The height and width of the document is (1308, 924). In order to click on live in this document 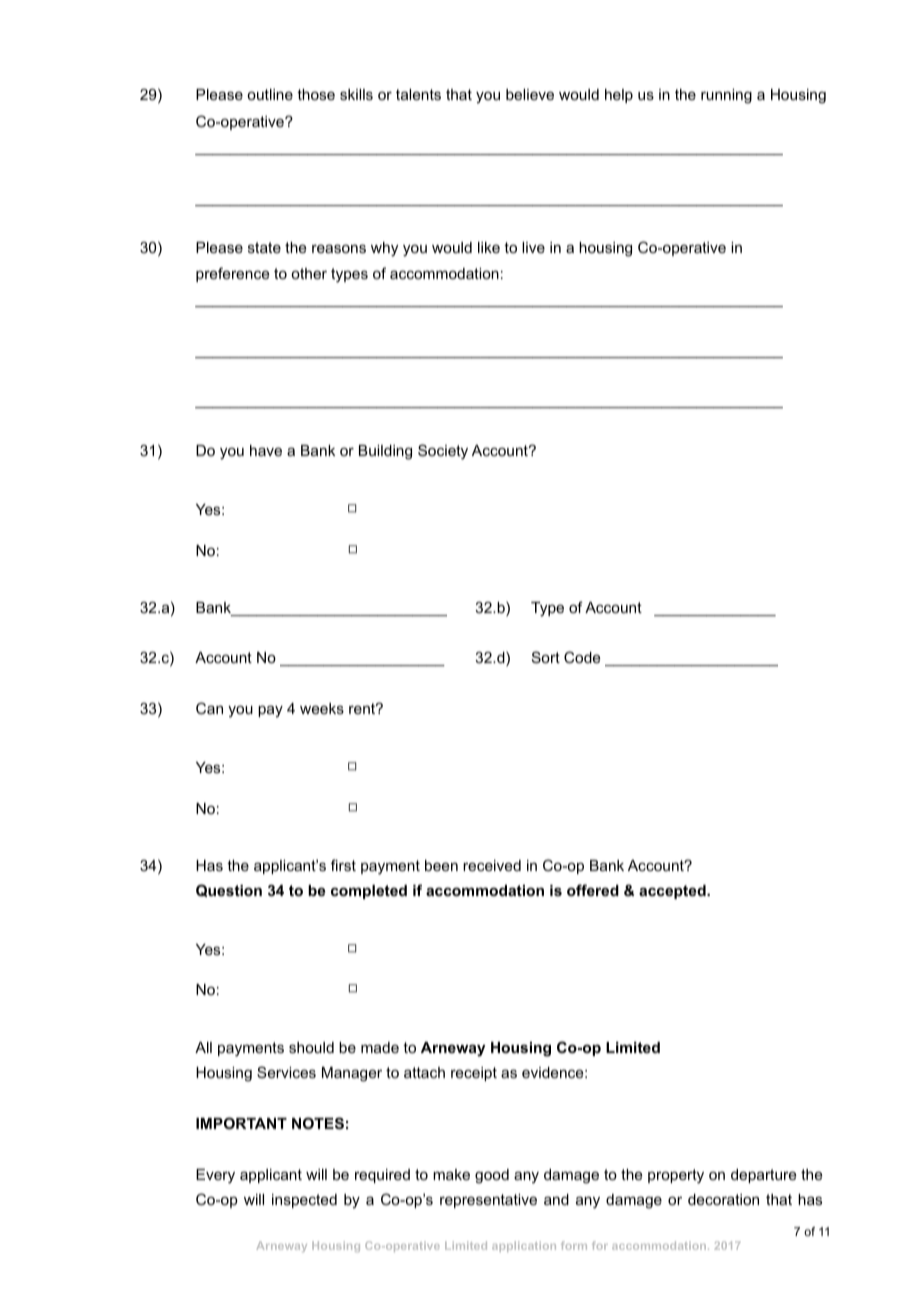, I will do `click(533, 247)`.
